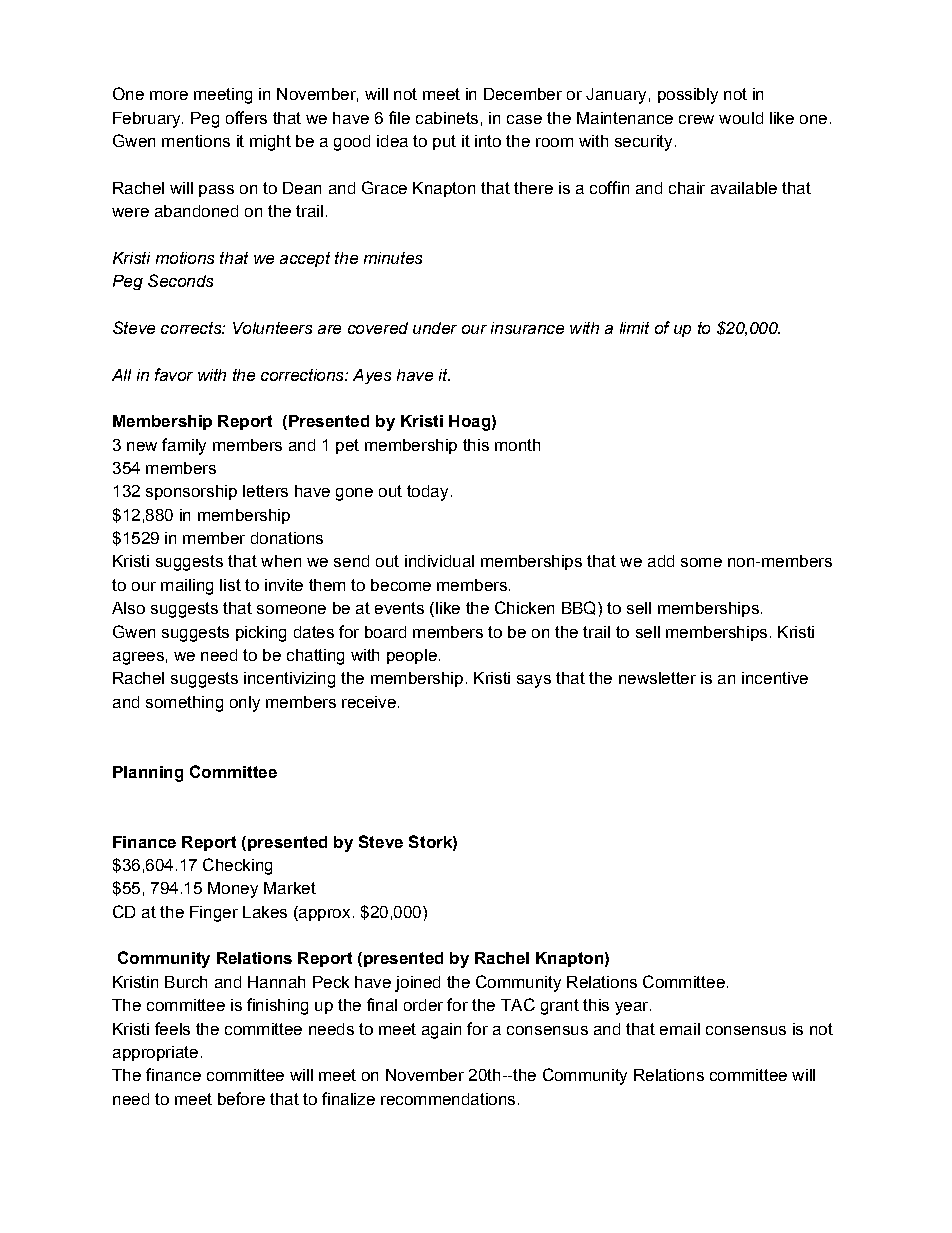 This screenshot has width=952, height=1233. Describe the element at coordinates (148, 774) in the screenshot. I see `Planning` at that location.
